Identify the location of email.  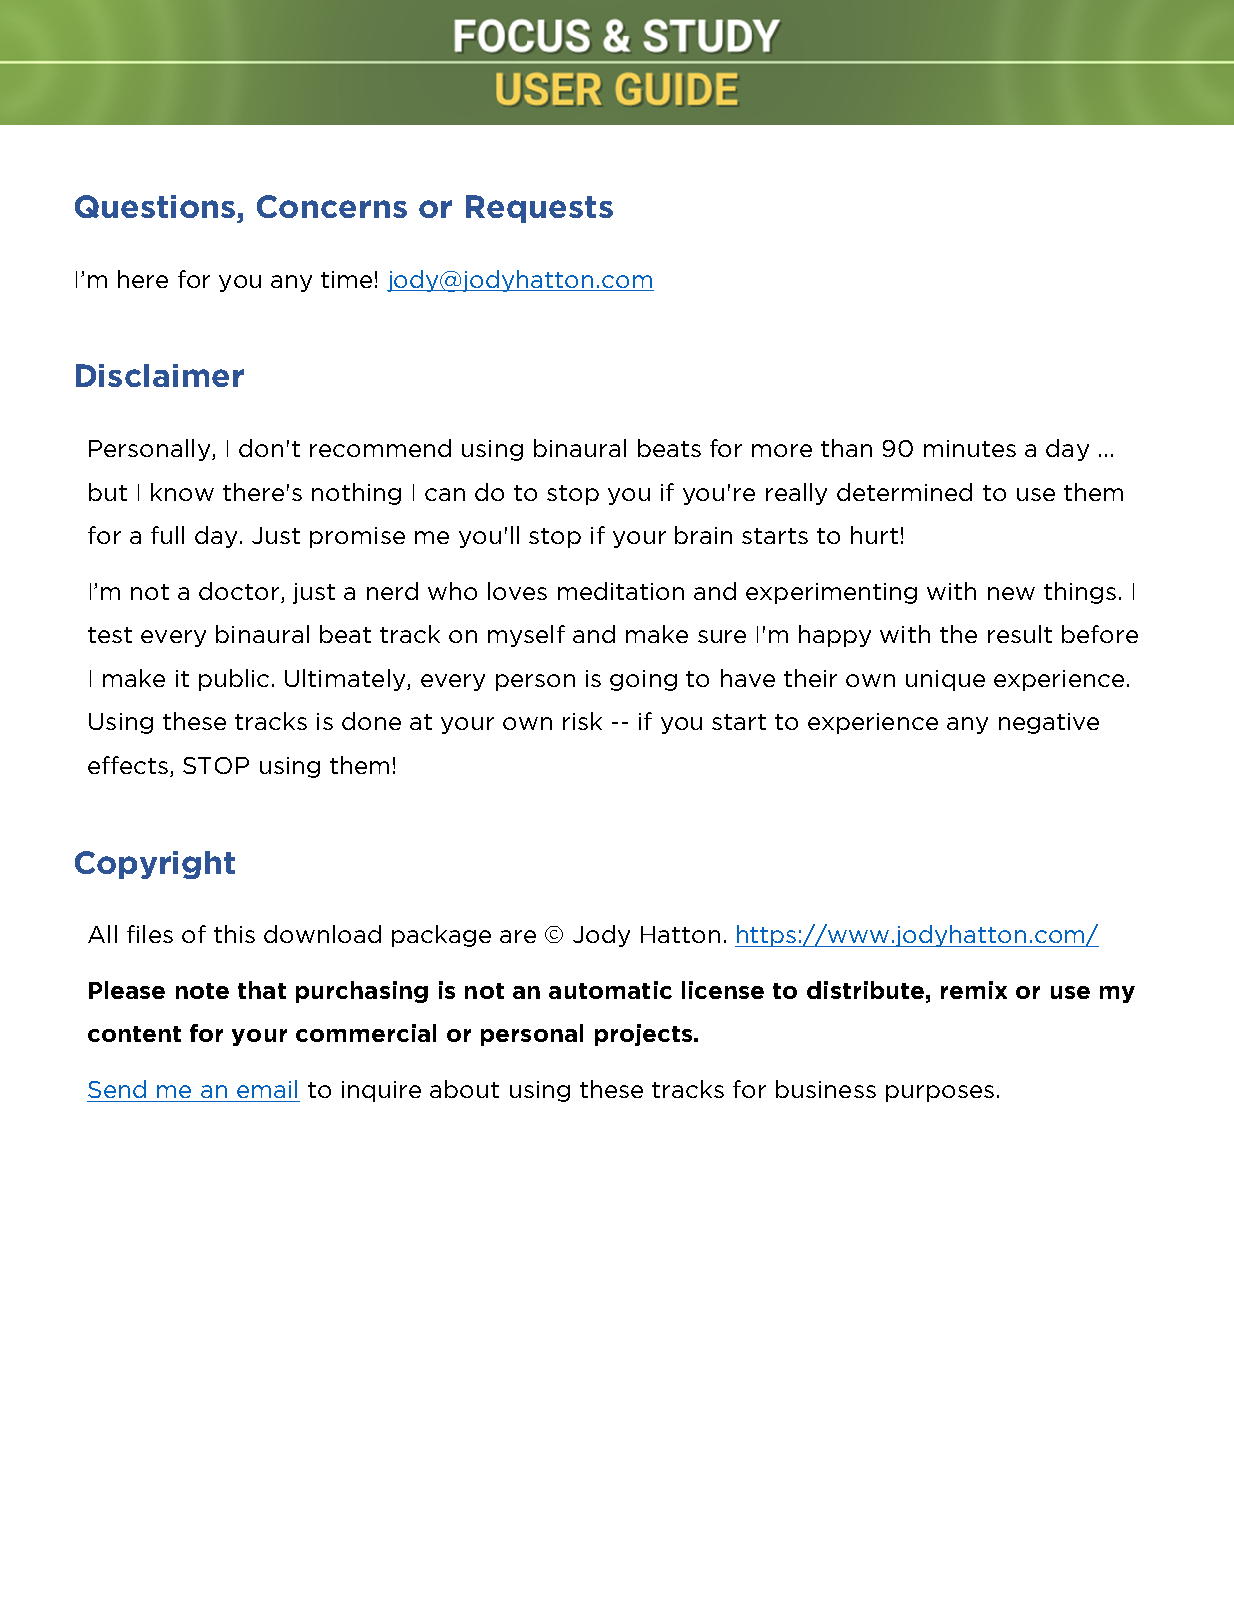
(267, 1089).
